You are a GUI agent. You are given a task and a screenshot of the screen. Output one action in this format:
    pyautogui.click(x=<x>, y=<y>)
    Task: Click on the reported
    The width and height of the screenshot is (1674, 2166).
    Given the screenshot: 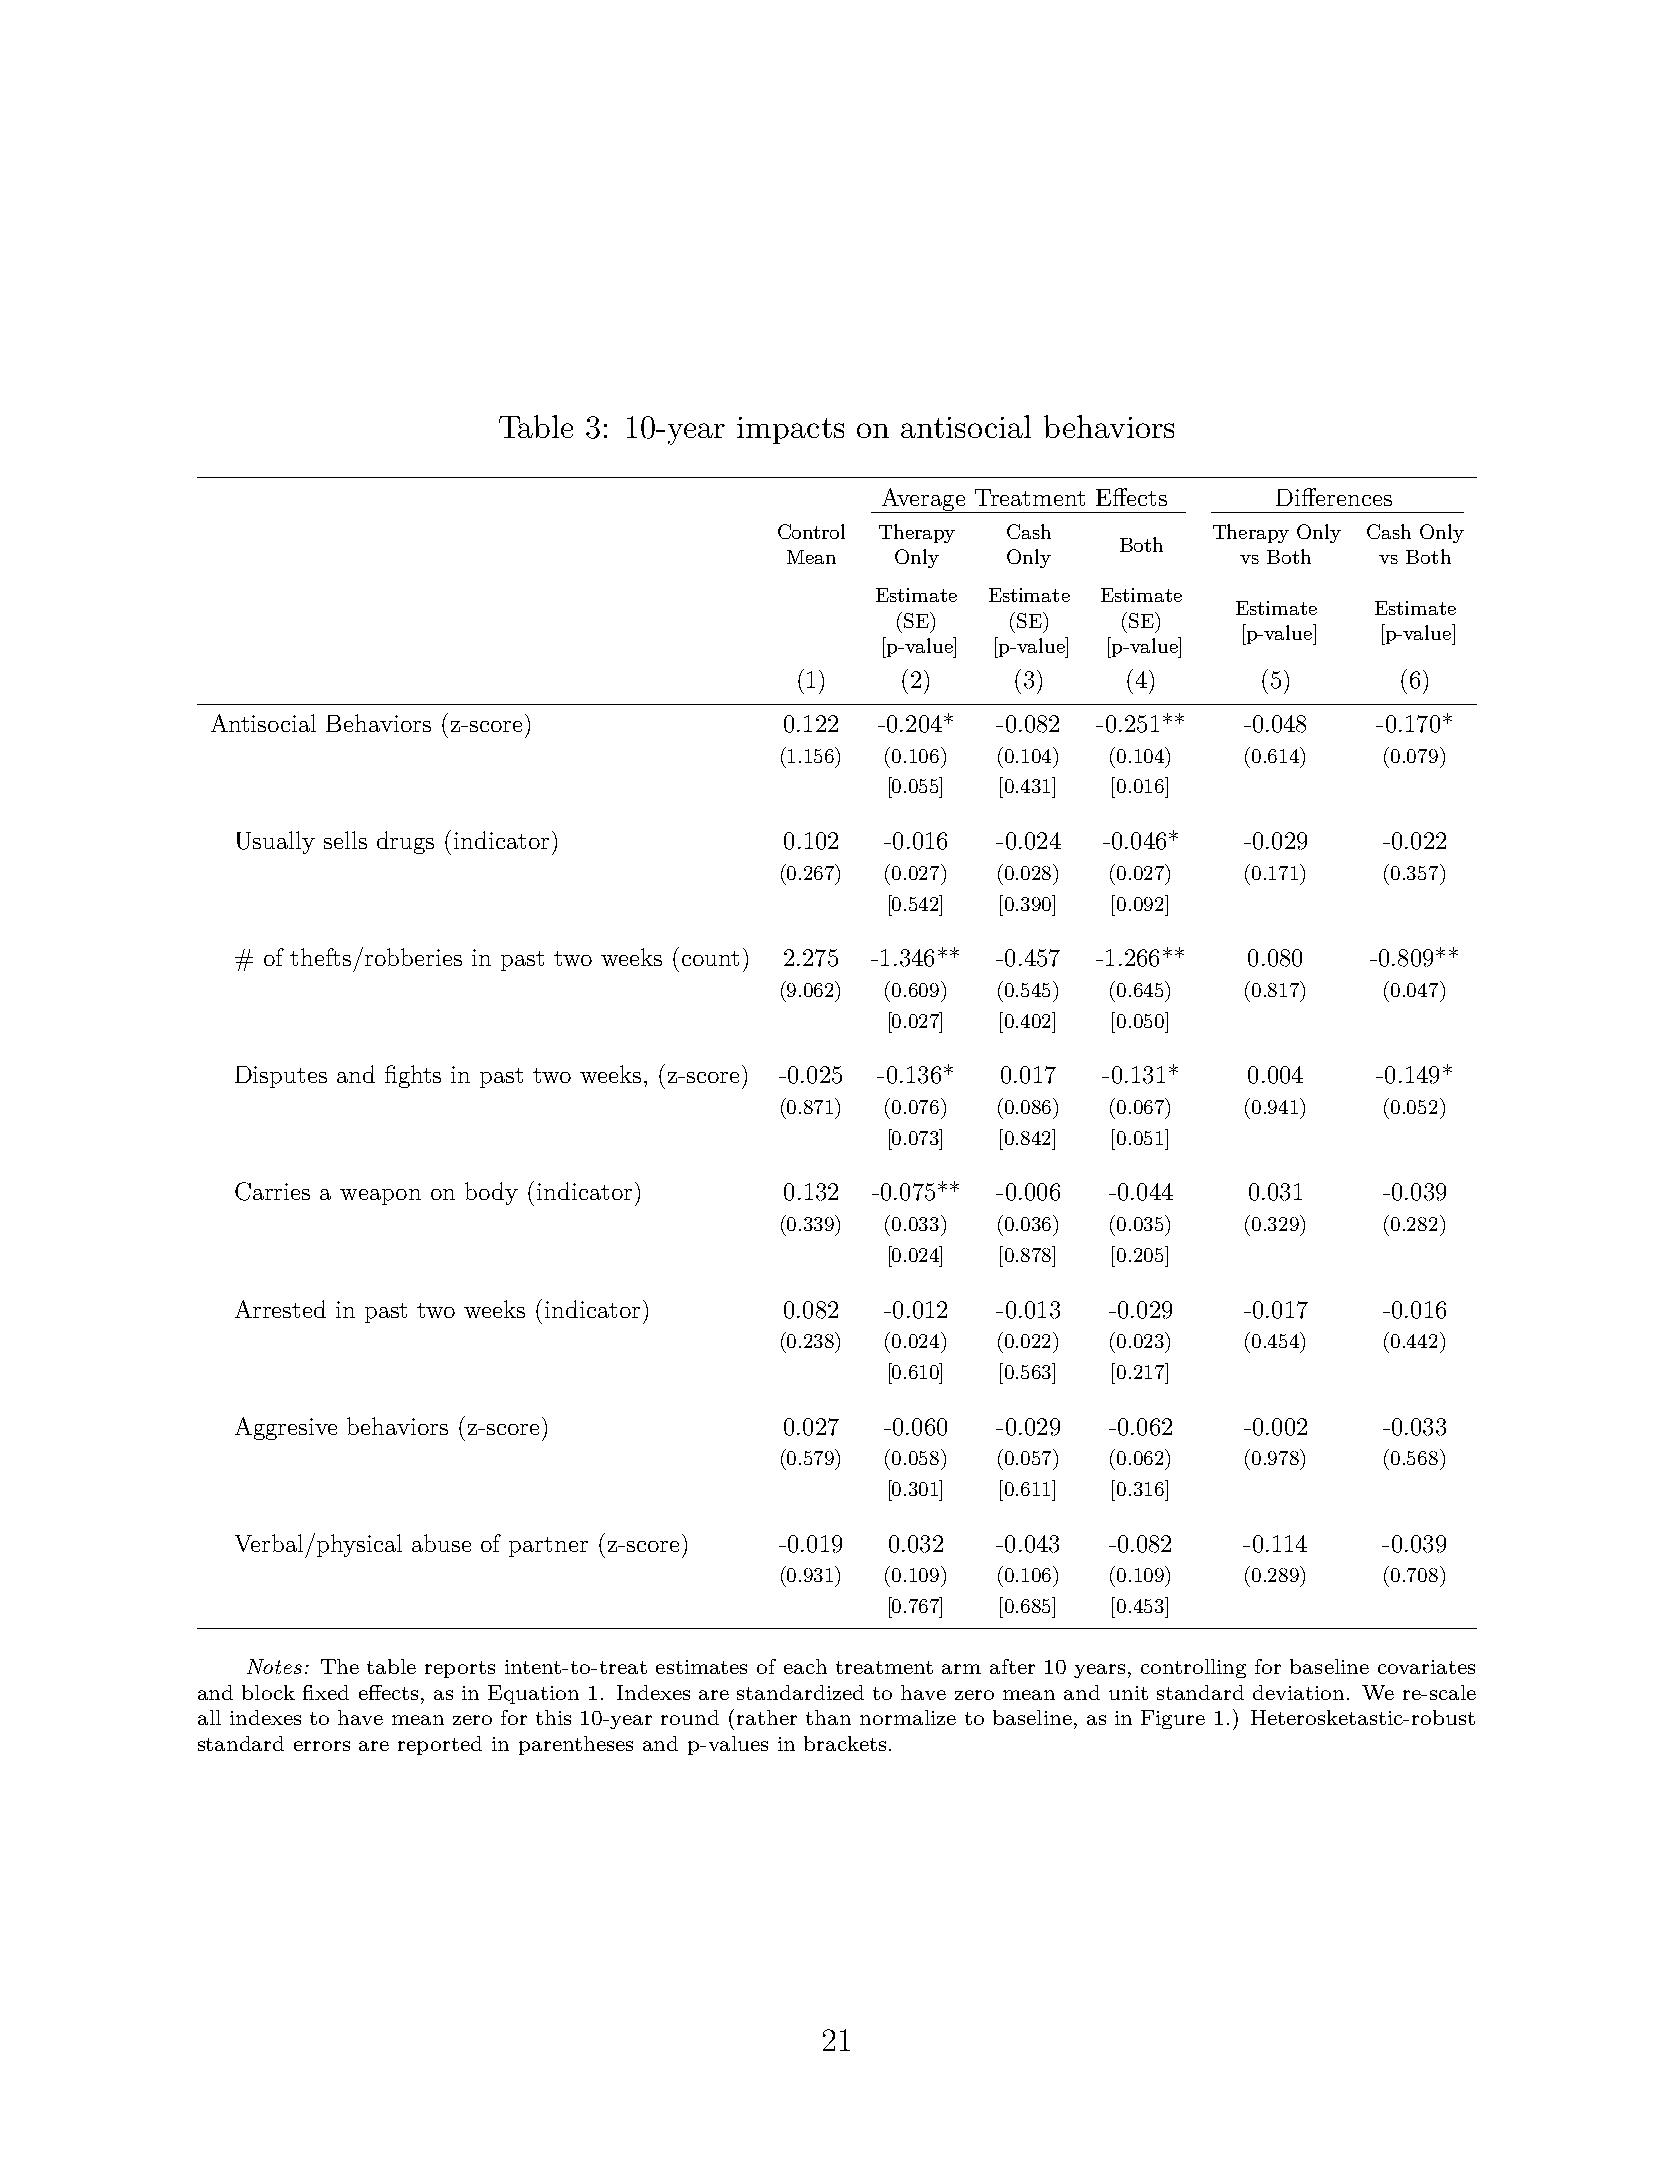 What is the action you would take?
    pyautogui.click(x=440, y=1745)
